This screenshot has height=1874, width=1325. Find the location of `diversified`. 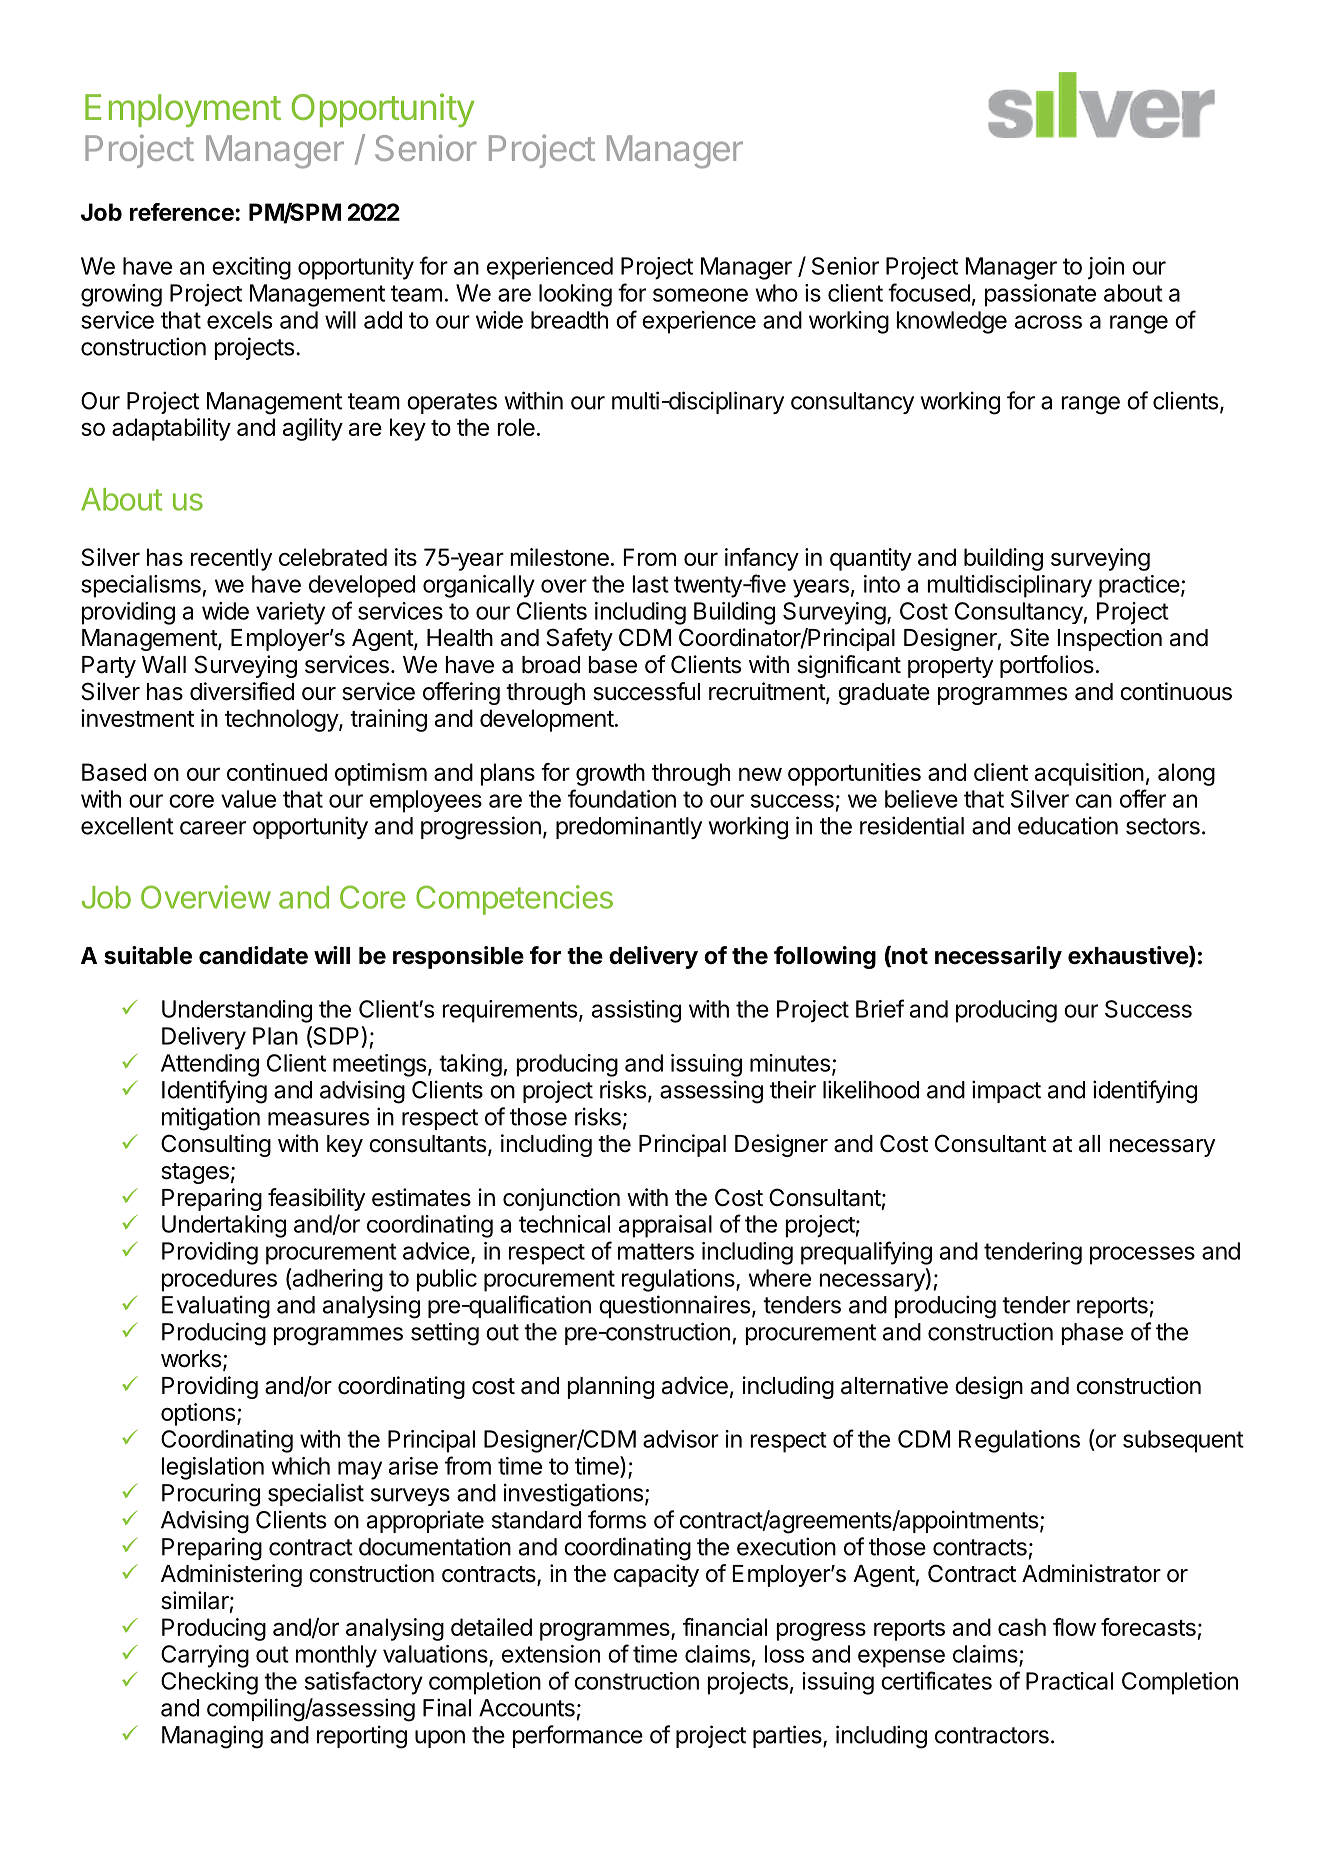

diversified is located at coordinates (242, 691).
